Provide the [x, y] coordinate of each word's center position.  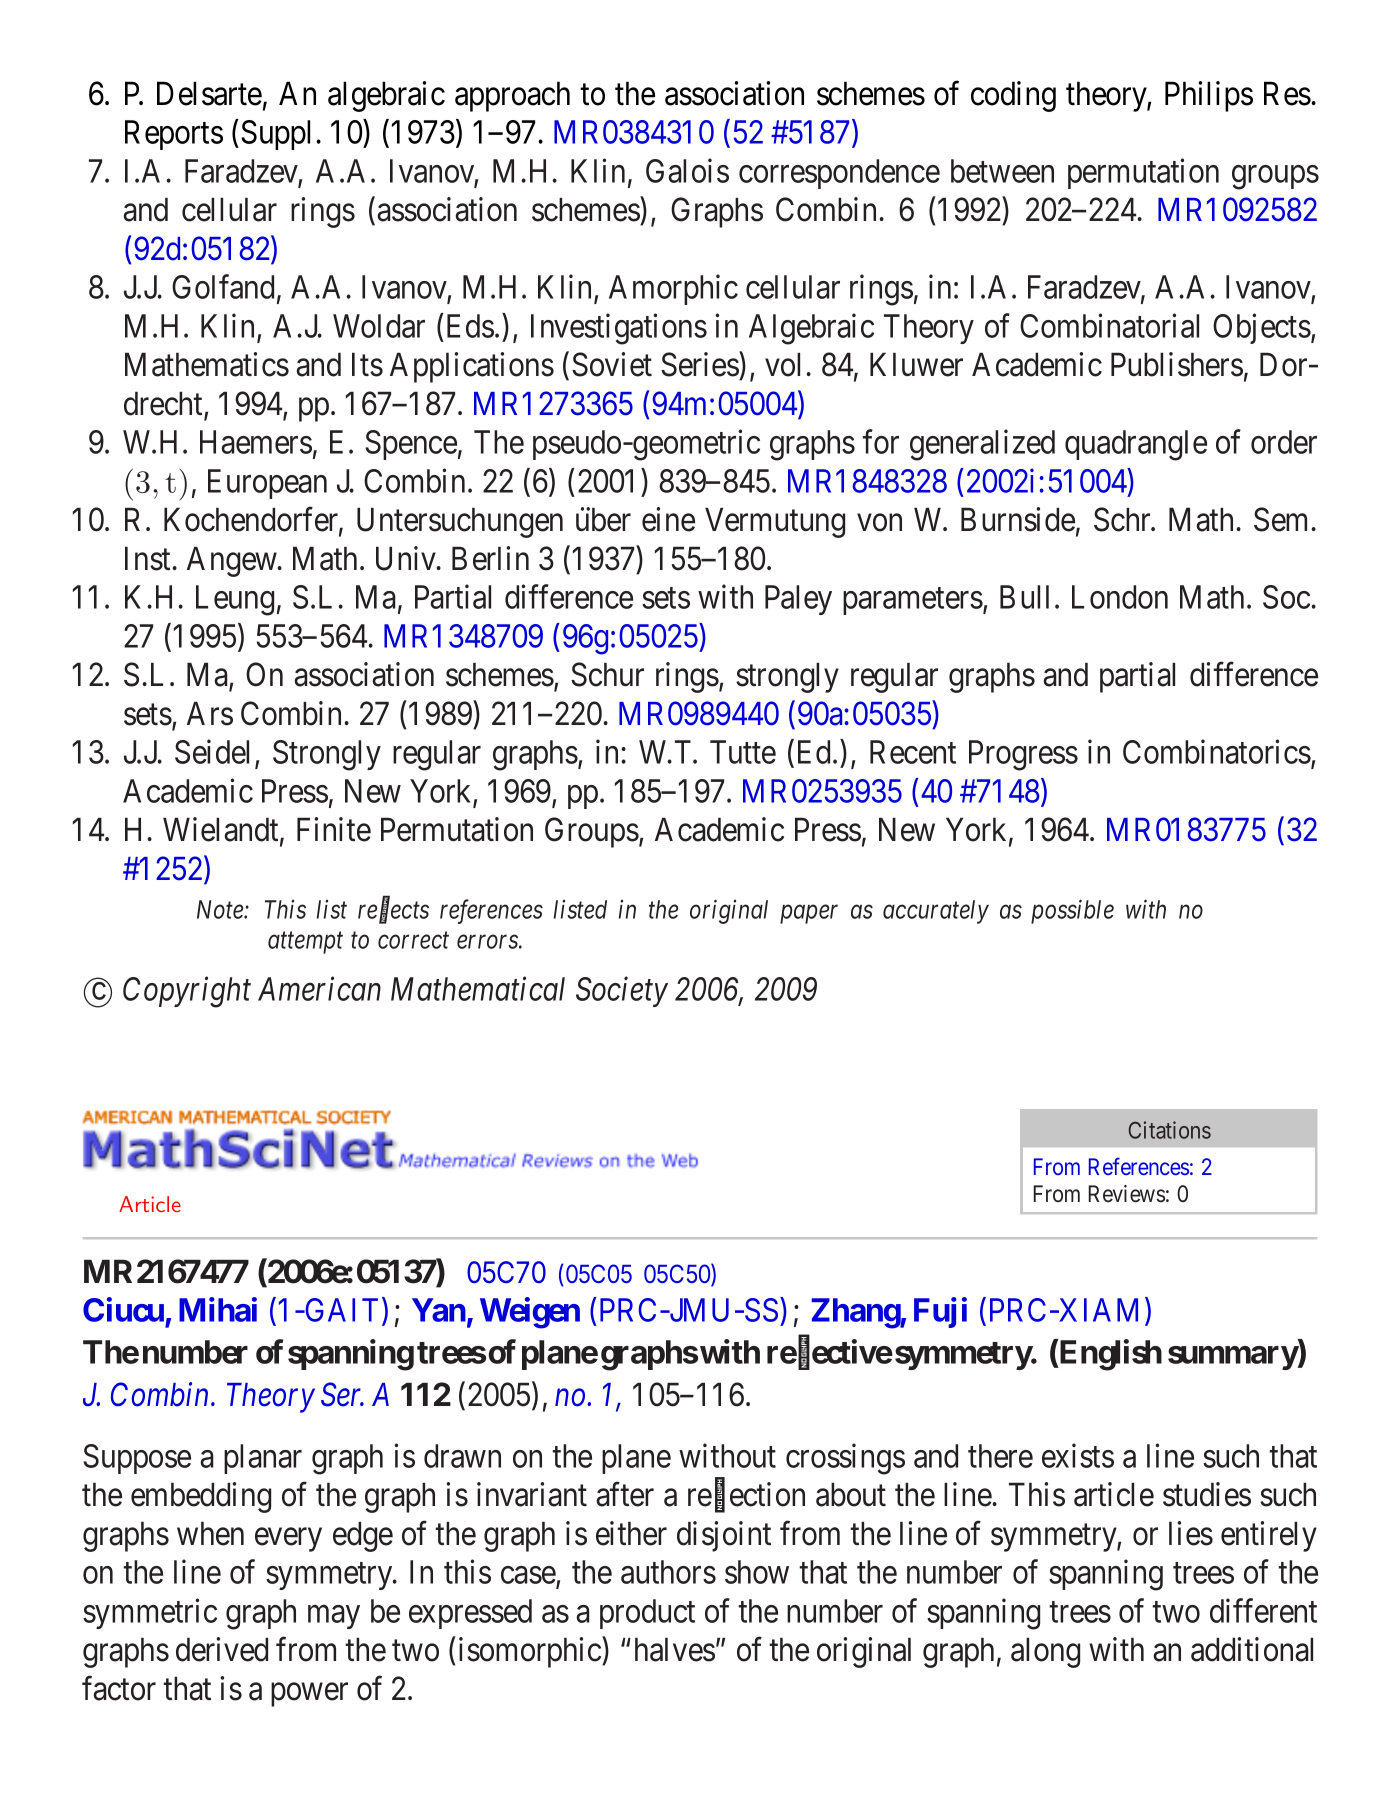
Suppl [279, 135]
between [1002, 171]
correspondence [839, 174]
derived [222, 1649]
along [1045, 1652]
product [647, 1614]
